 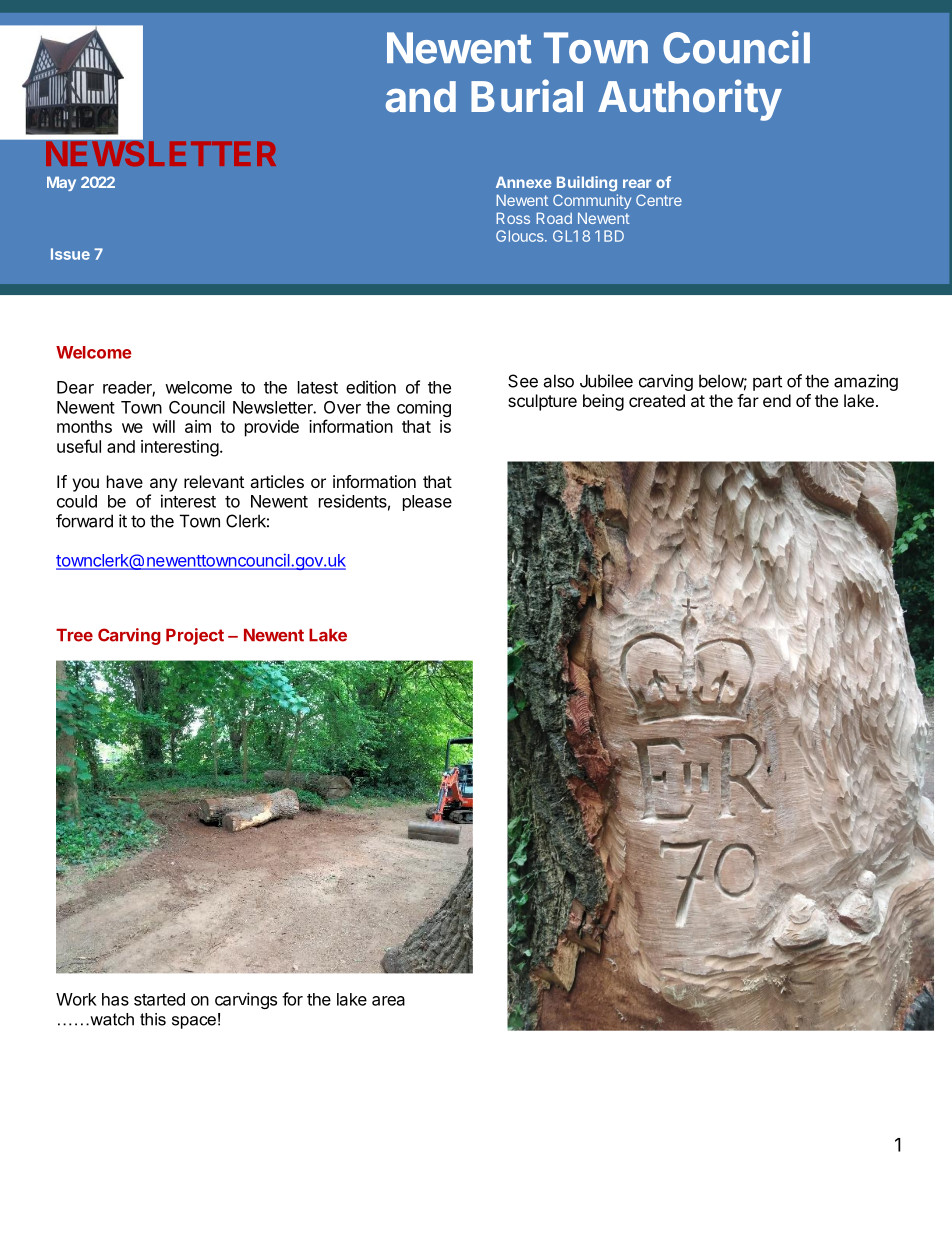 What do you see at coordinates (748, 400) in the screenshot?
I see `far` at bounding box center [748, 400].
